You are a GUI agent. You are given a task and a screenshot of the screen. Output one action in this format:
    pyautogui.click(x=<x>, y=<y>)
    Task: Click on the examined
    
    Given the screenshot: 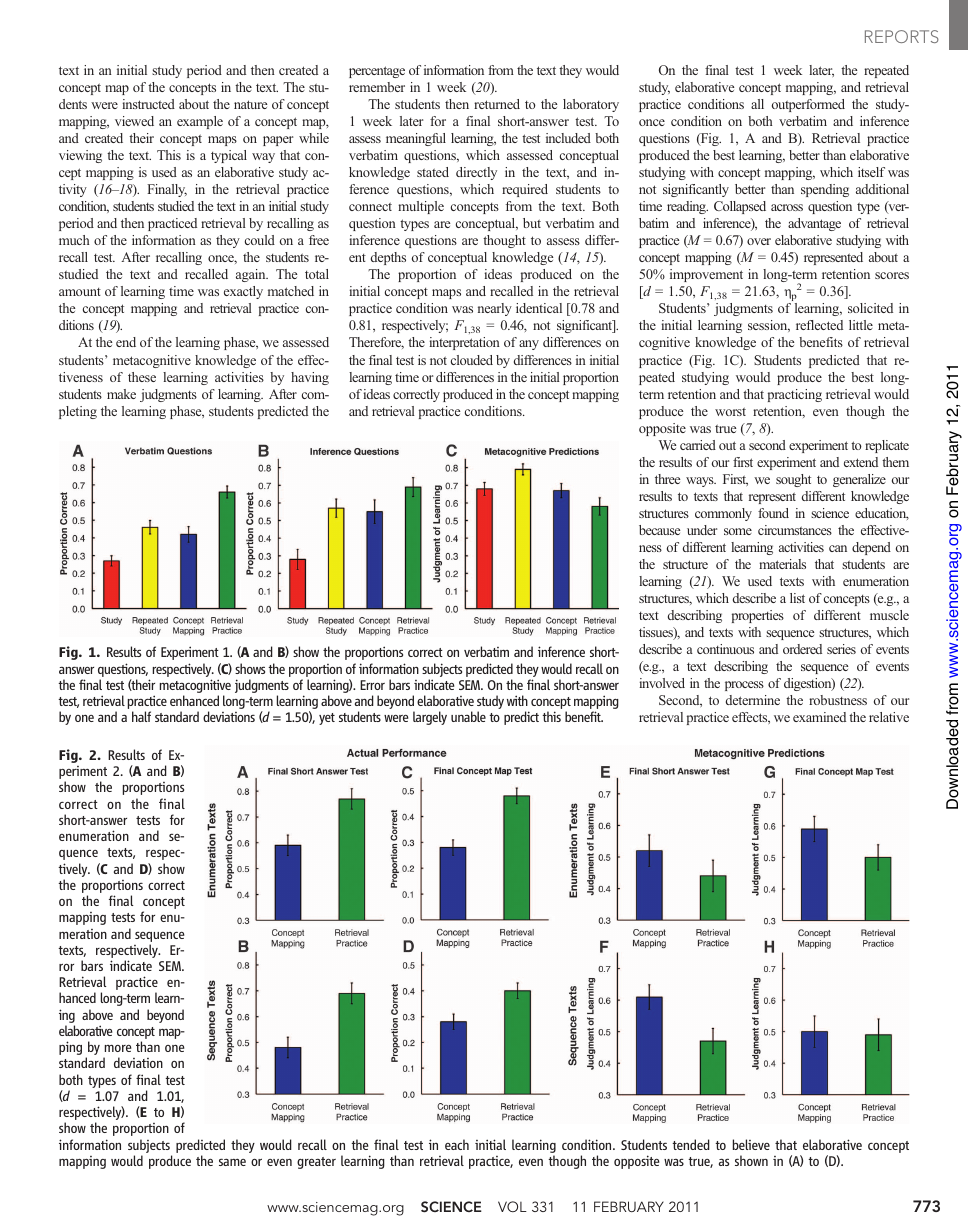 What is the action you would take?
    pyautogui.click(x=819, y=717)
